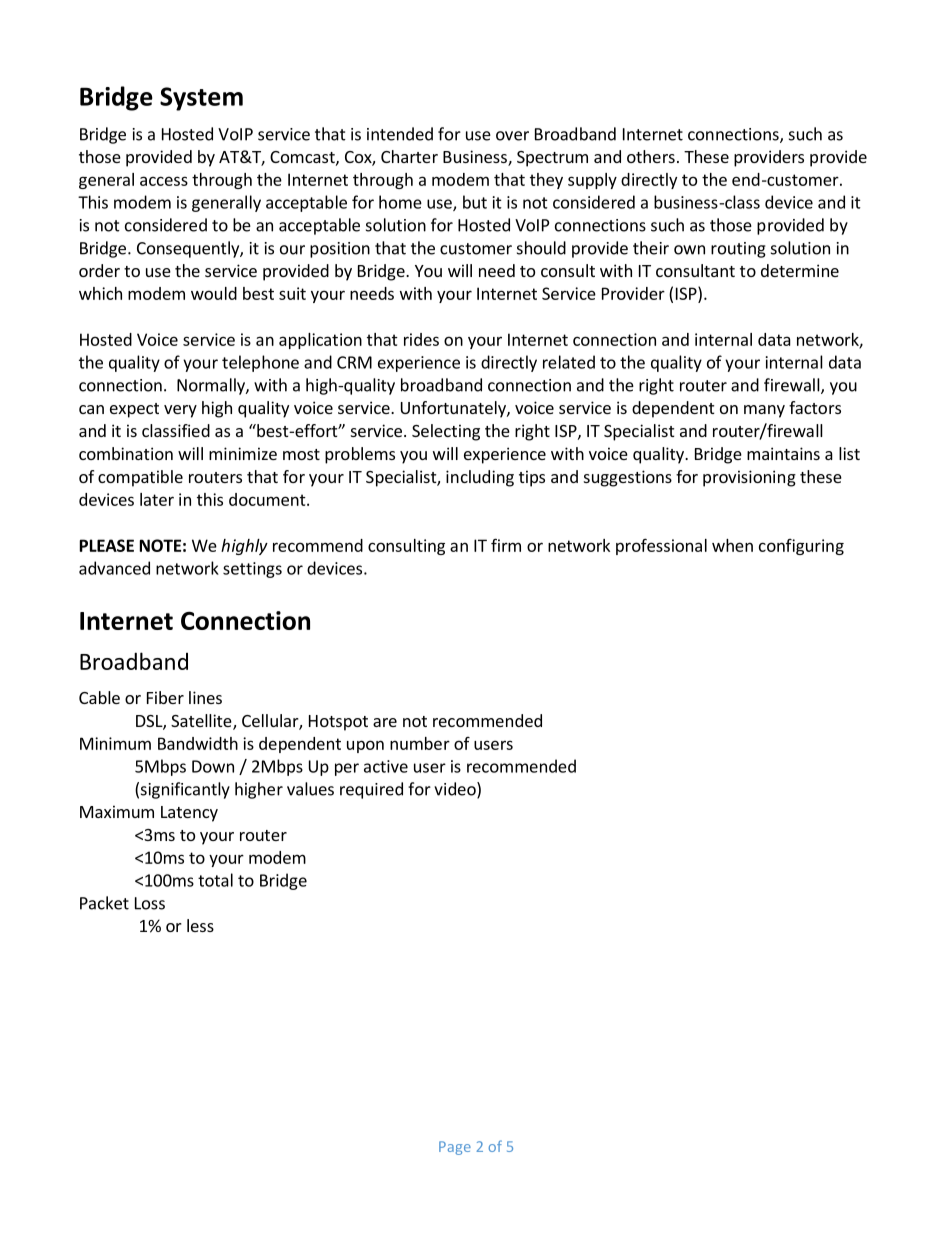 The height and width of the document is (1233, 952). I want to click on firm, so click(506, 545).
